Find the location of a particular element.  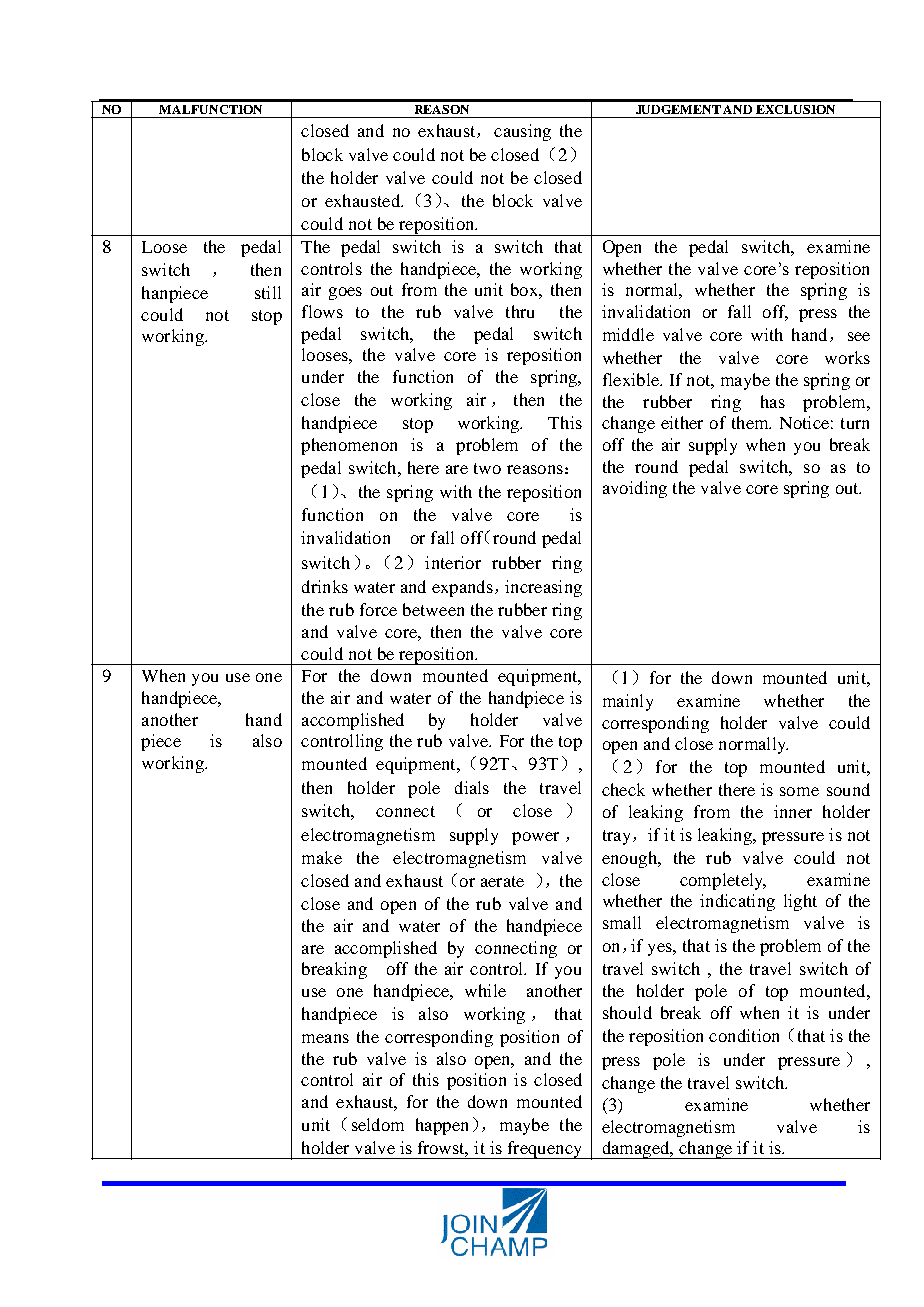

force is located at coordinates (378, 609).
